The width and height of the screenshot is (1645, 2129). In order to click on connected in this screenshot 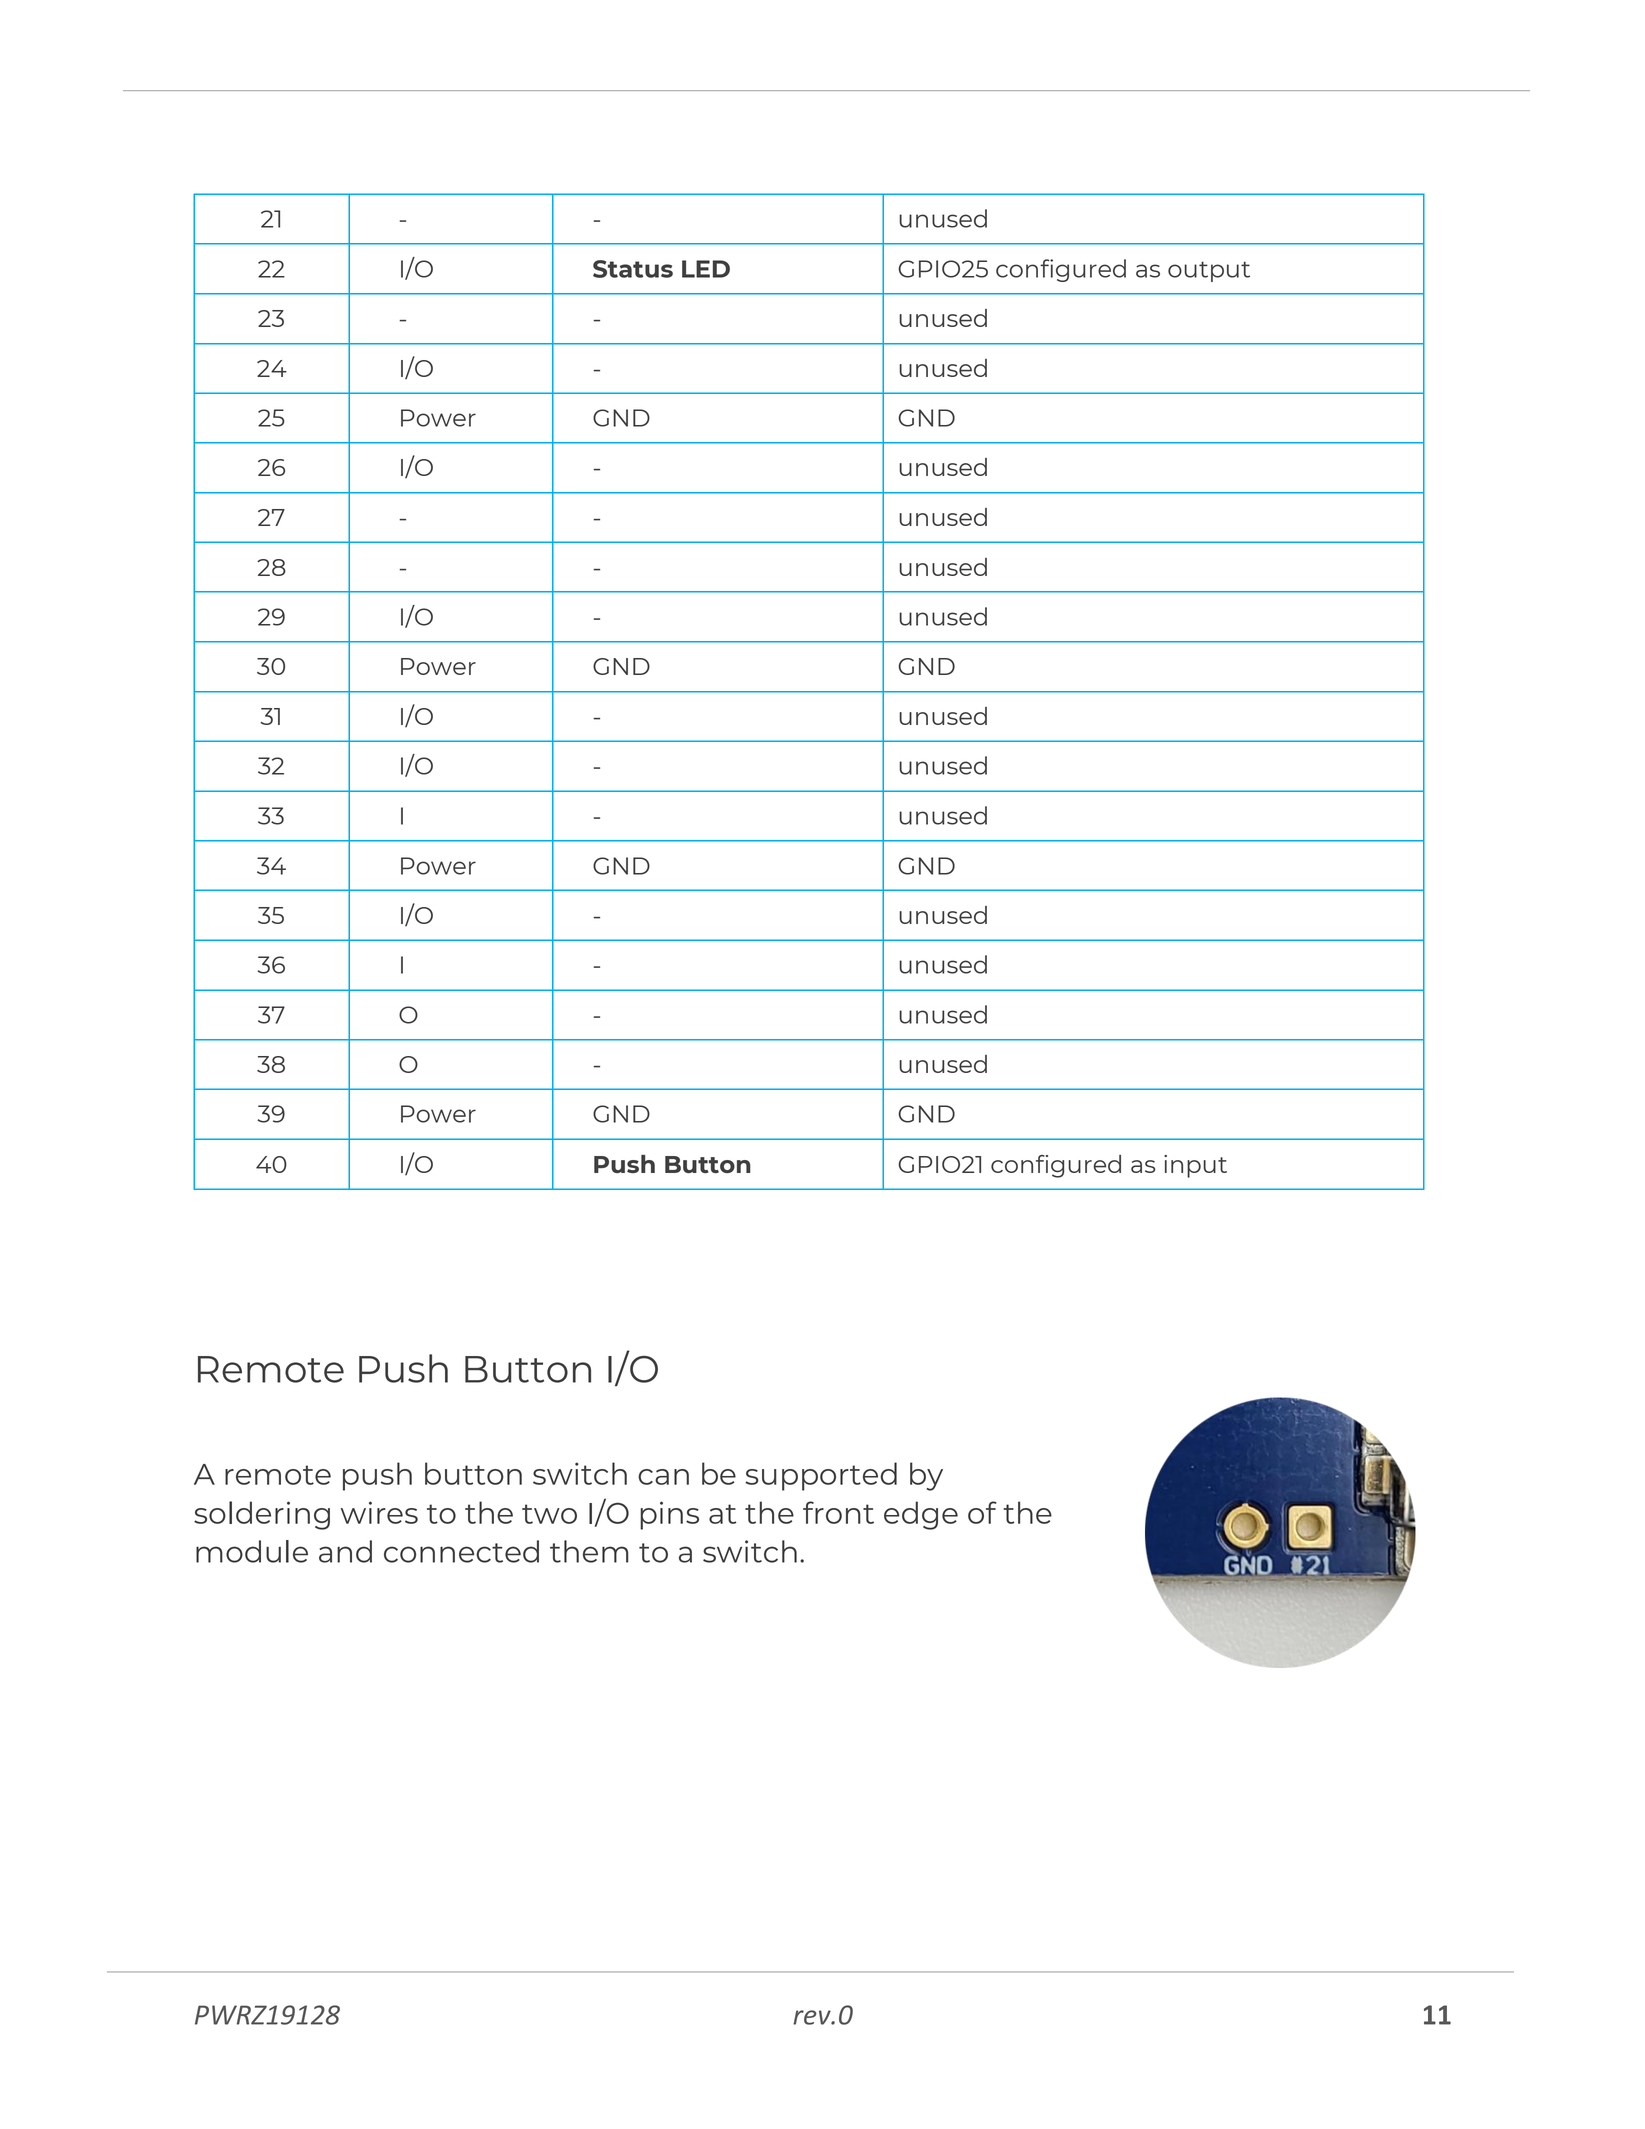, I will do `click(461, 1551)`.
